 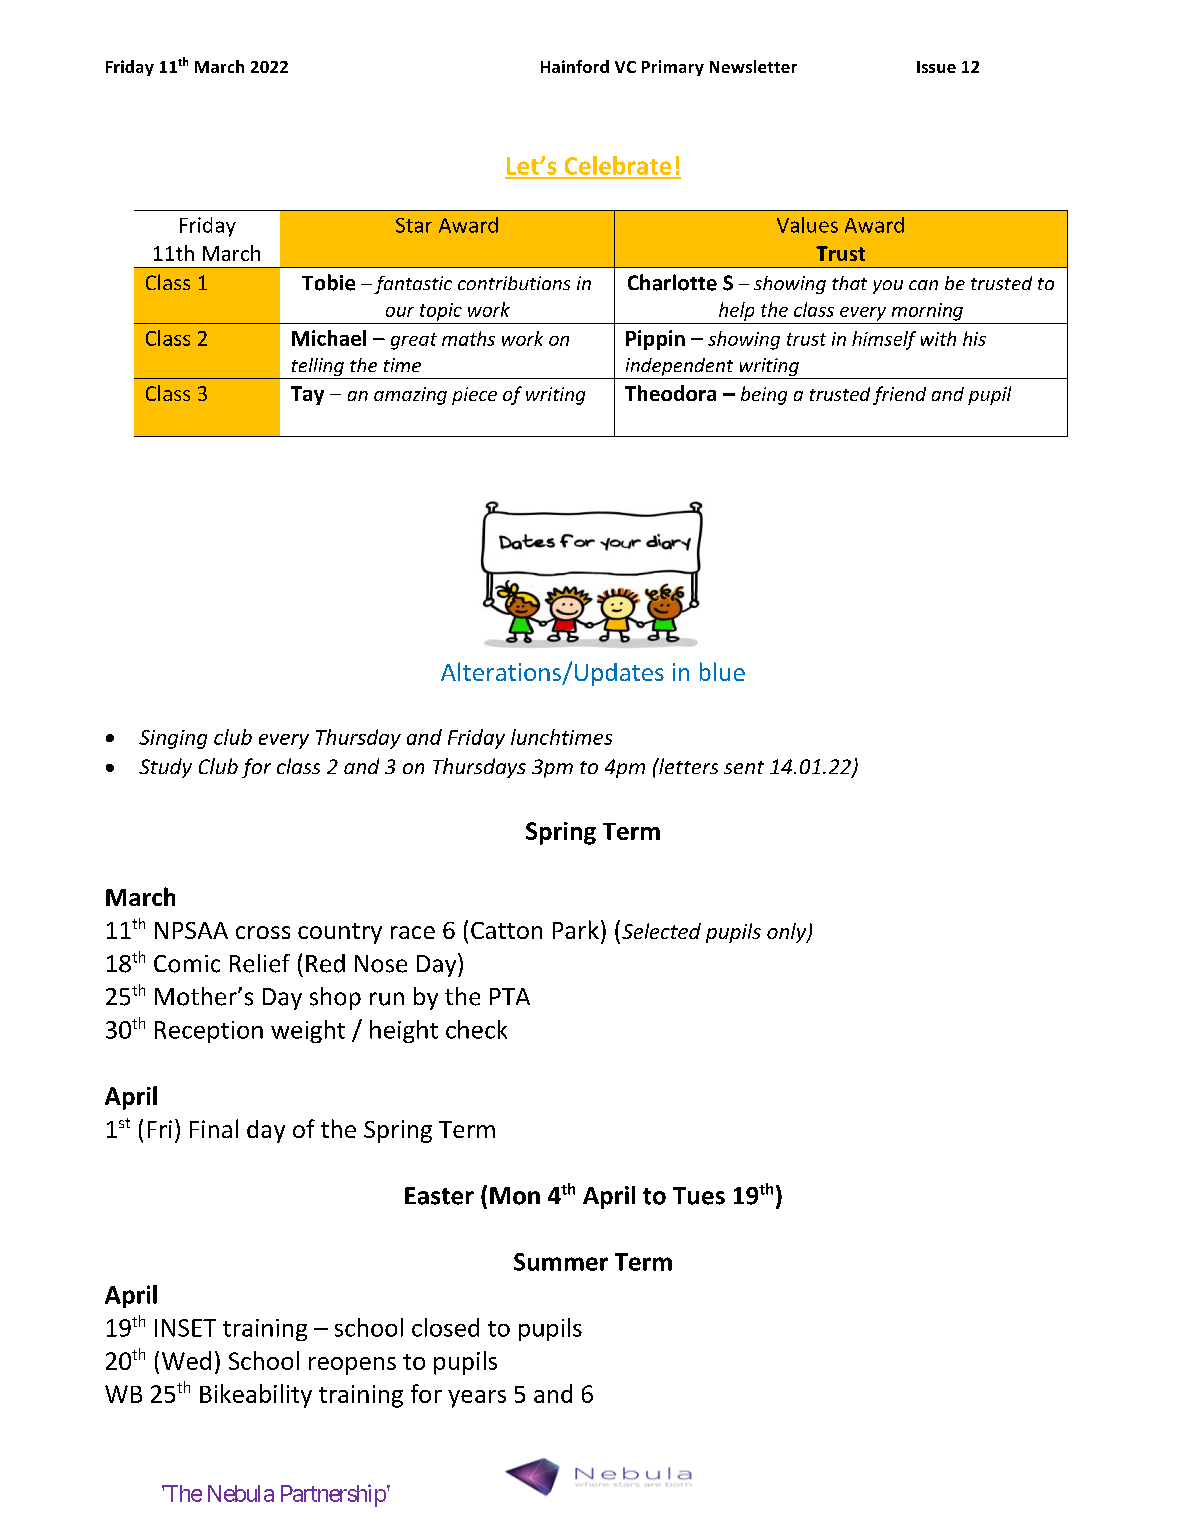 I want to click on Primary, so click(x=673, y=68).
